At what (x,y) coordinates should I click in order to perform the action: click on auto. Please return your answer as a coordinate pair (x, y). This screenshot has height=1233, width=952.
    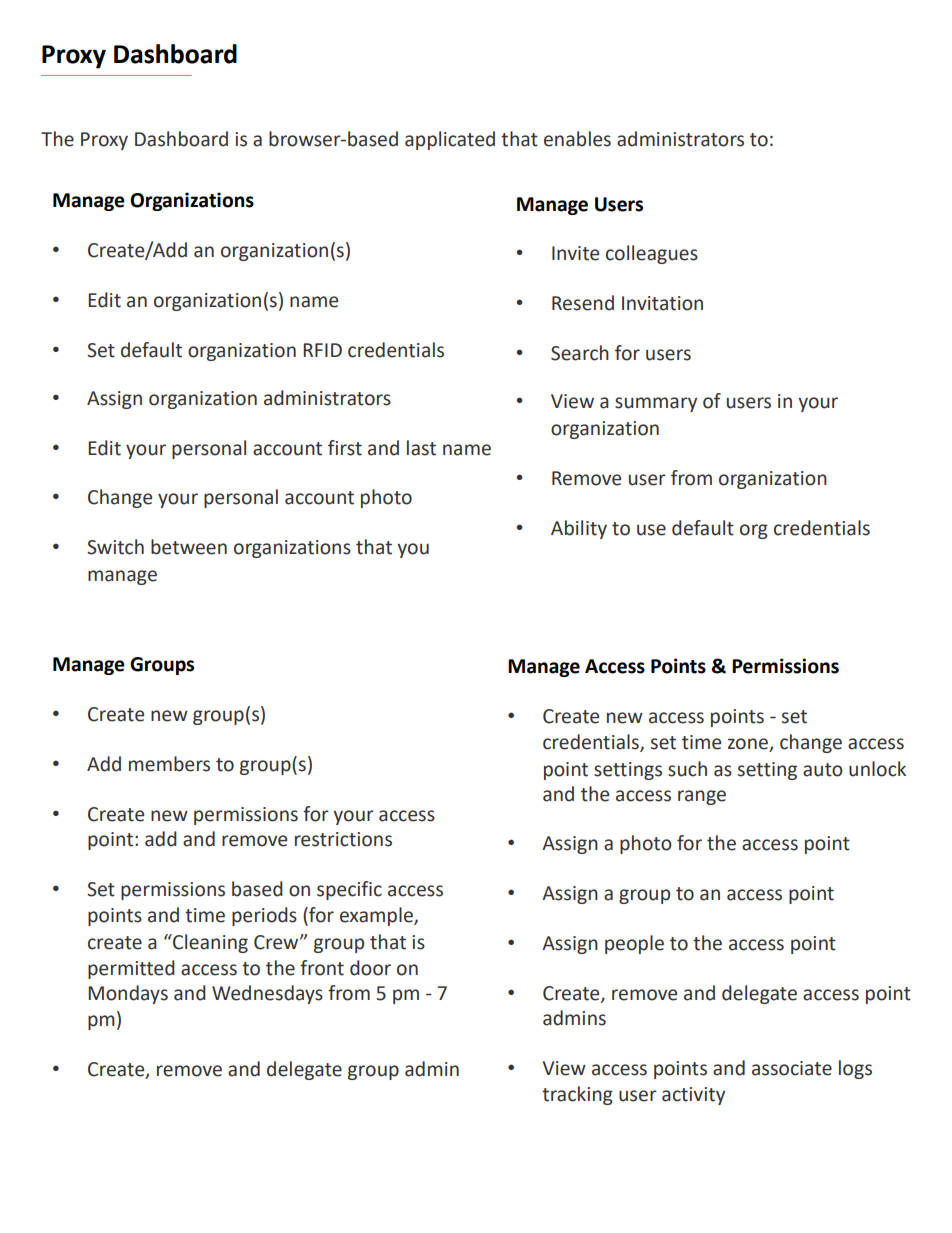
    Looking at the image, I should click on (823, 770).
